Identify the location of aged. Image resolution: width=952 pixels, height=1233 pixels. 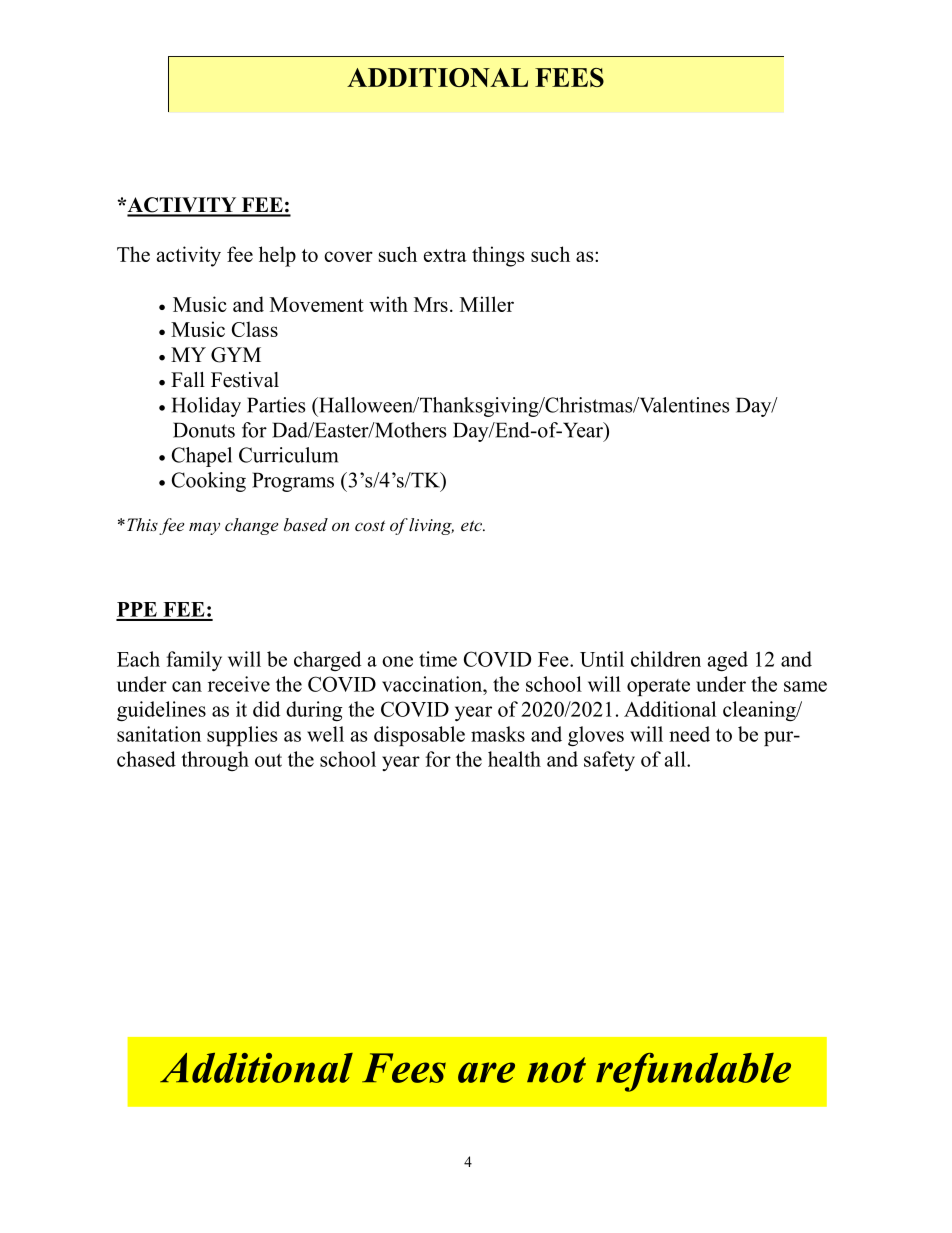
(728, 661).
